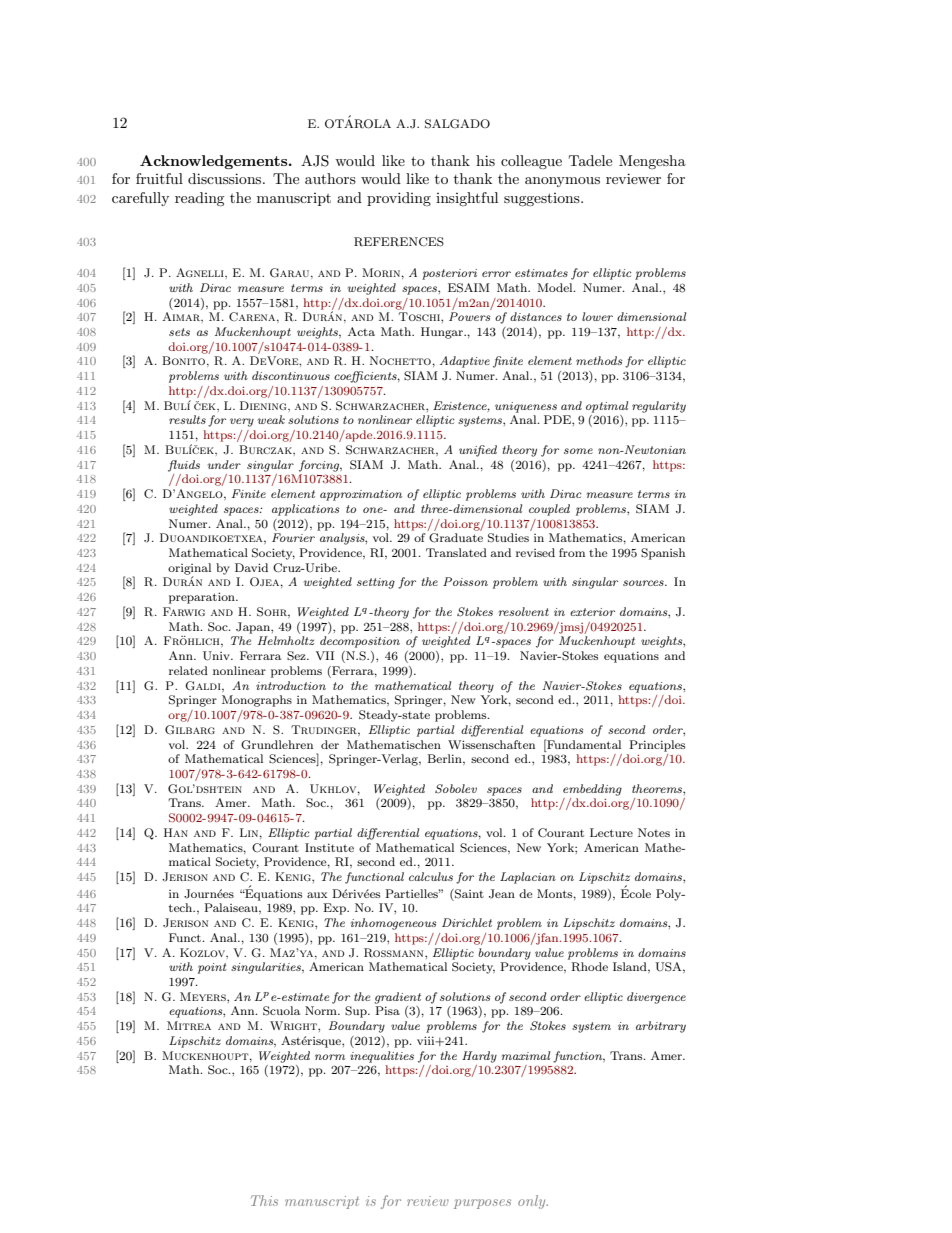  What do you see at coordinates (257, 701) in the screenshot?
I see `Monographs` at bounding box center [257, 701].
